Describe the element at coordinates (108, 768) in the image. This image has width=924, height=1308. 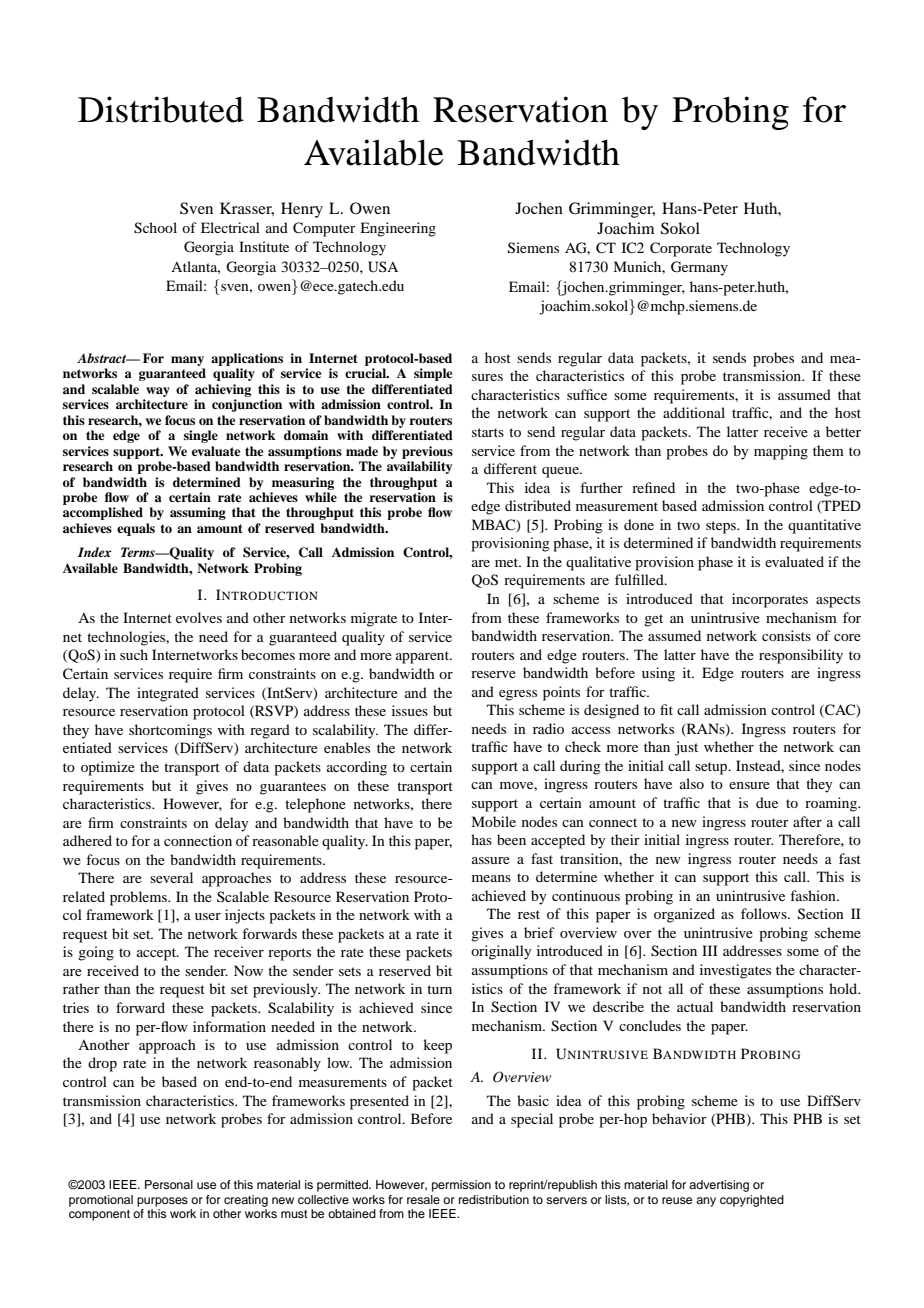
I see `optimize` at that location.
